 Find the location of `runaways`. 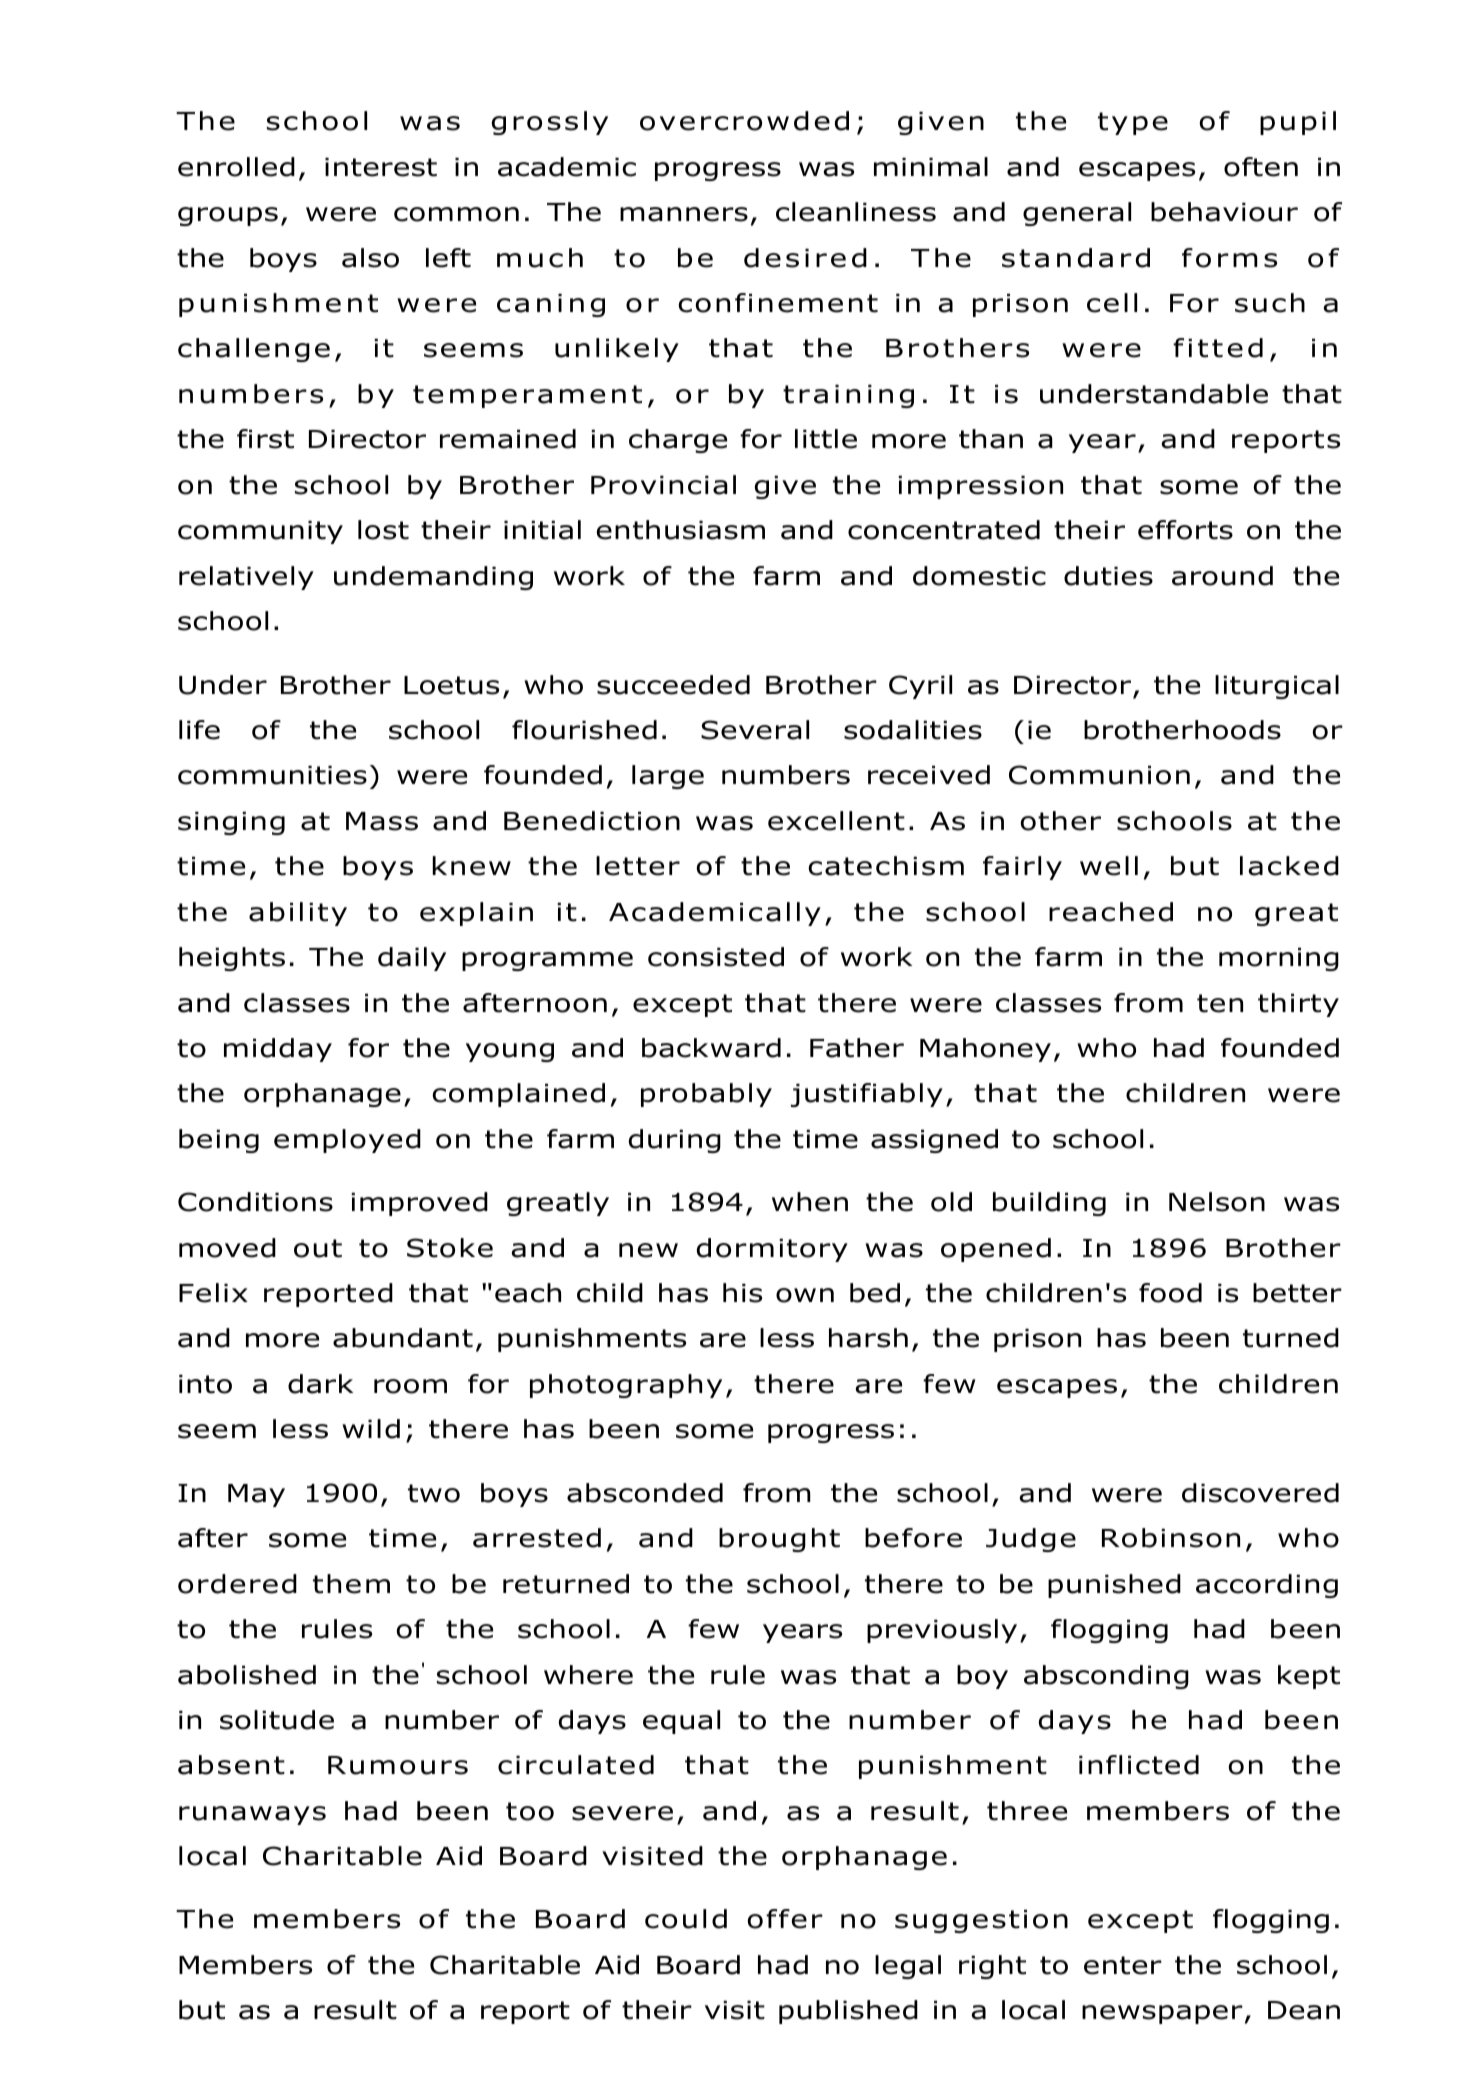

runaways is located at coordinates (252, 1815).
